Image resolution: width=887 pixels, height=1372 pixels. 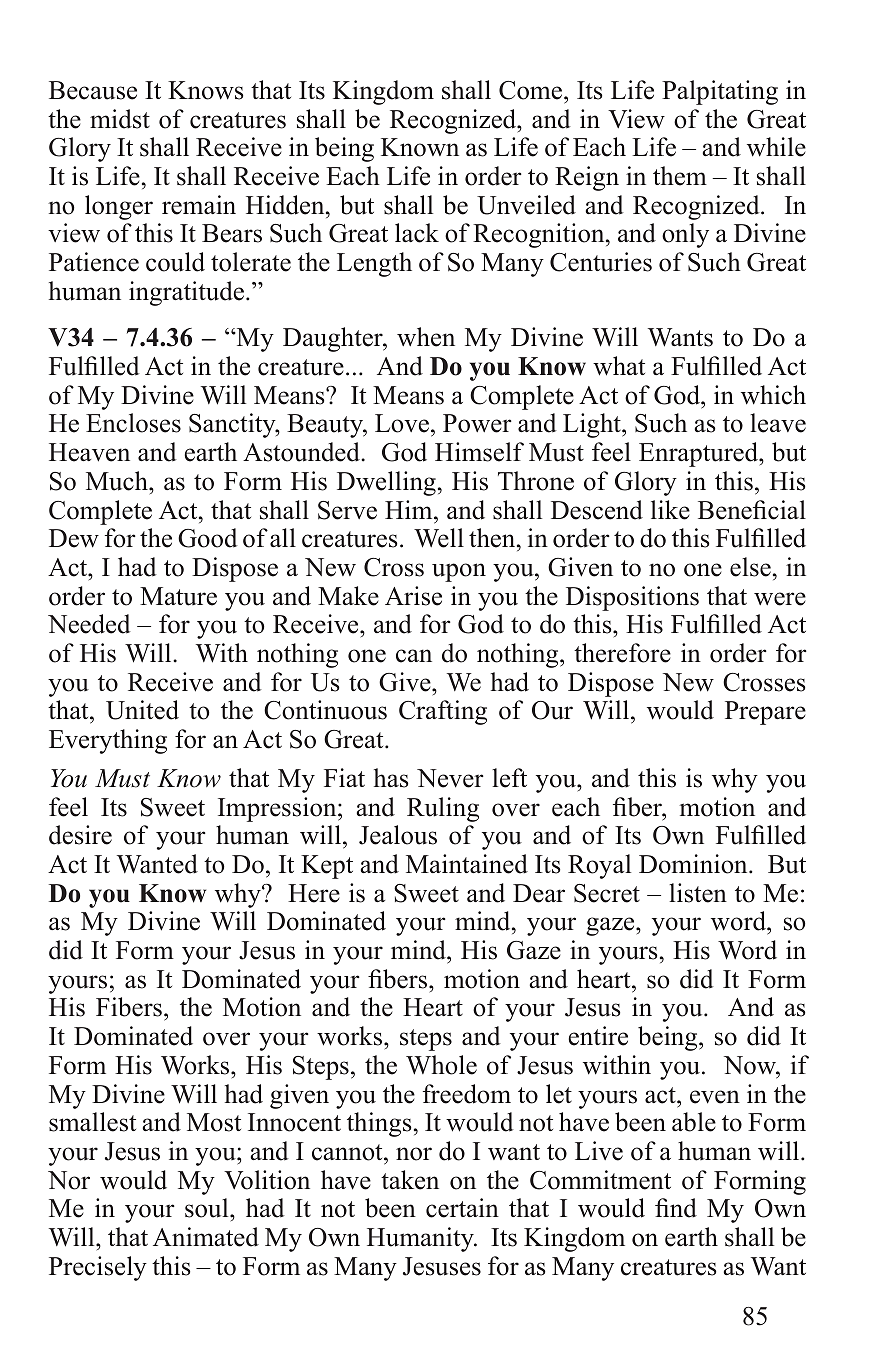 What do you see at coordinates (120, 119) in the image?
I see `midst` at bounding box center [120, 119].
